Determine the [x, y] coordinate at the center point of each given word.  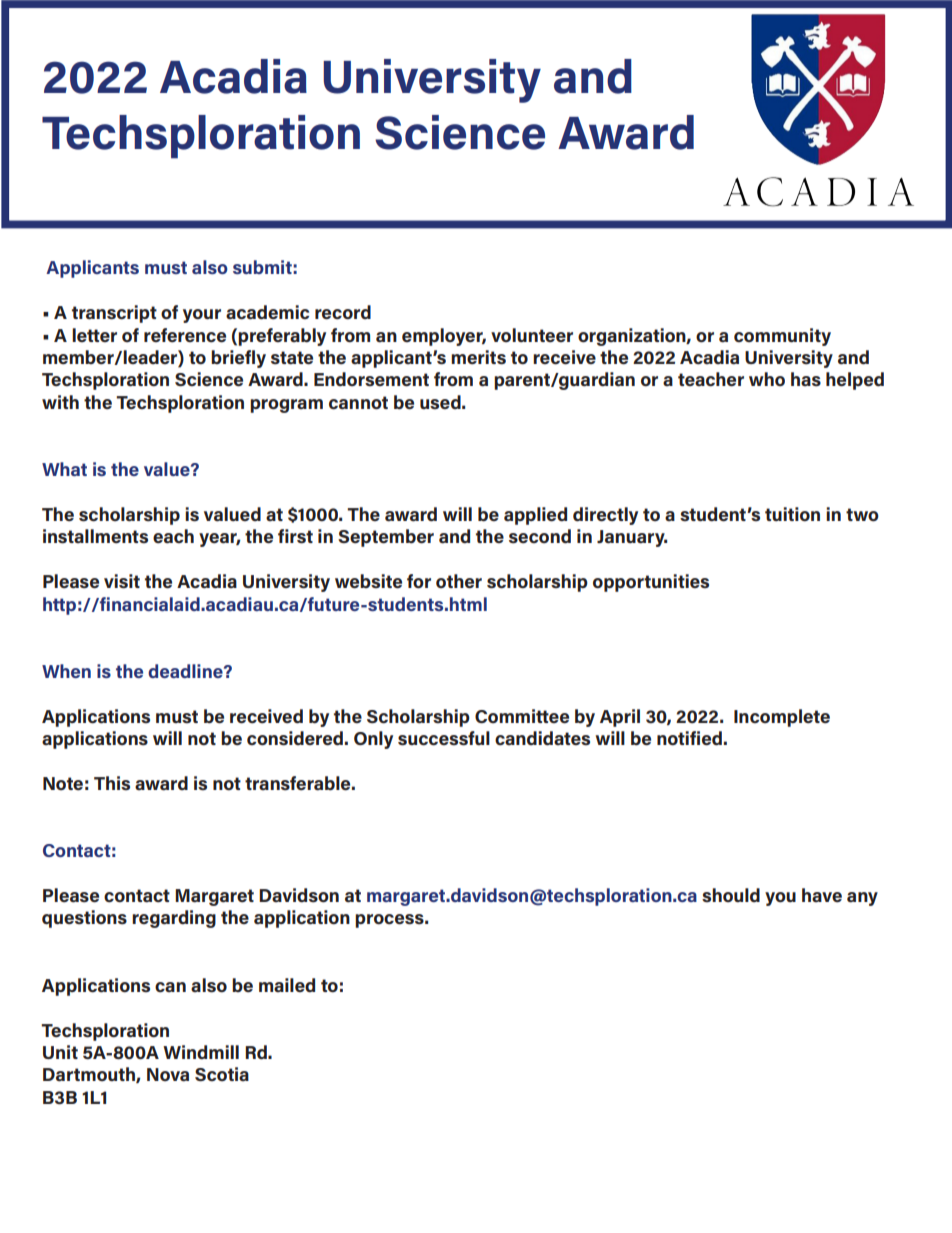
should [731, 895]
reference [185, 335]
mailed [287, 985]
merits [478, 357]
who [767, 379]
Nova [168, 1075]
